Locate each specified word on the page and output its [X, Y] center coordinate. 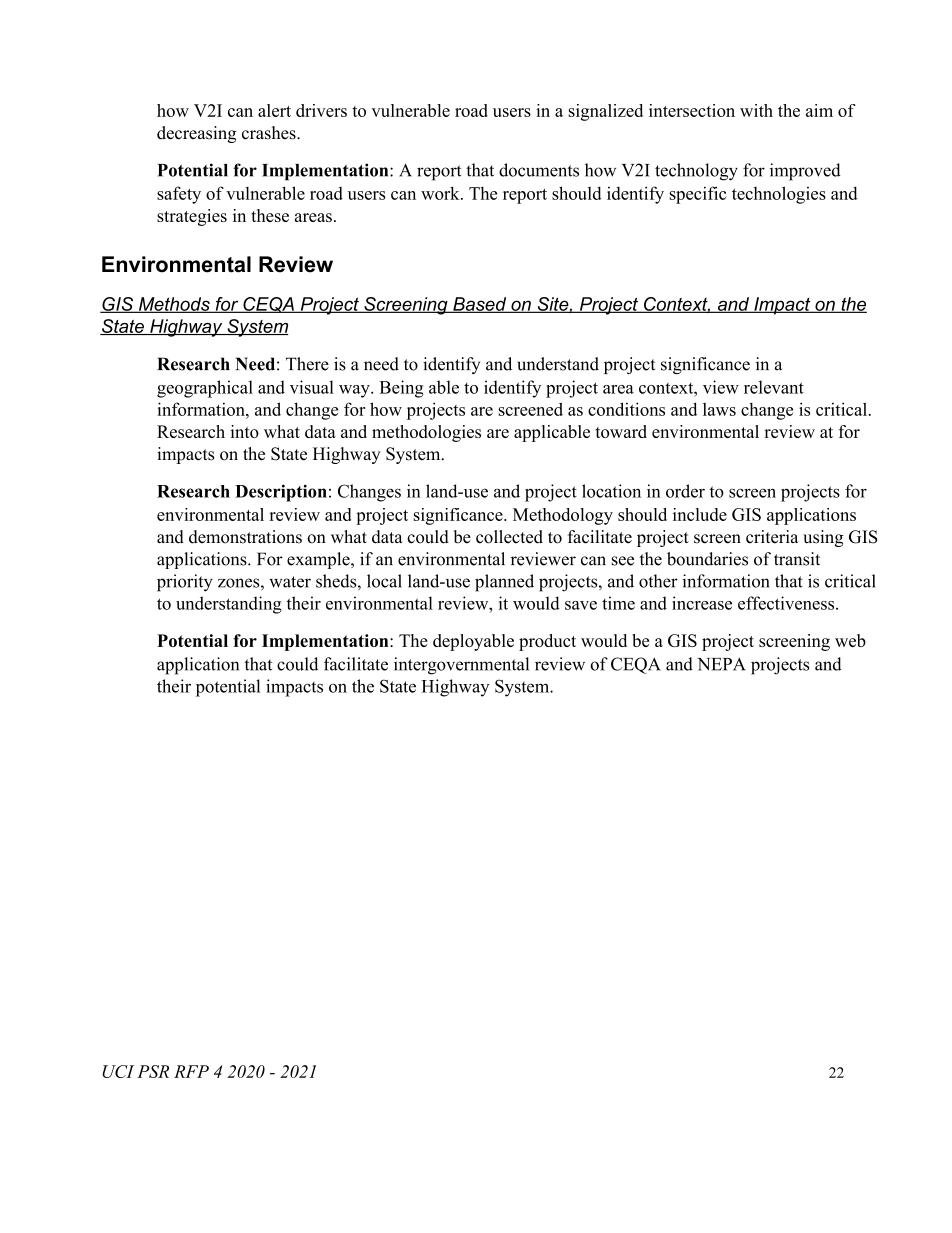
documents [539, 170]
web [850, 640]
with [756, 110]
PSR [153, 1071]
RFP [191, 1071]
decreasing [196, 134]
